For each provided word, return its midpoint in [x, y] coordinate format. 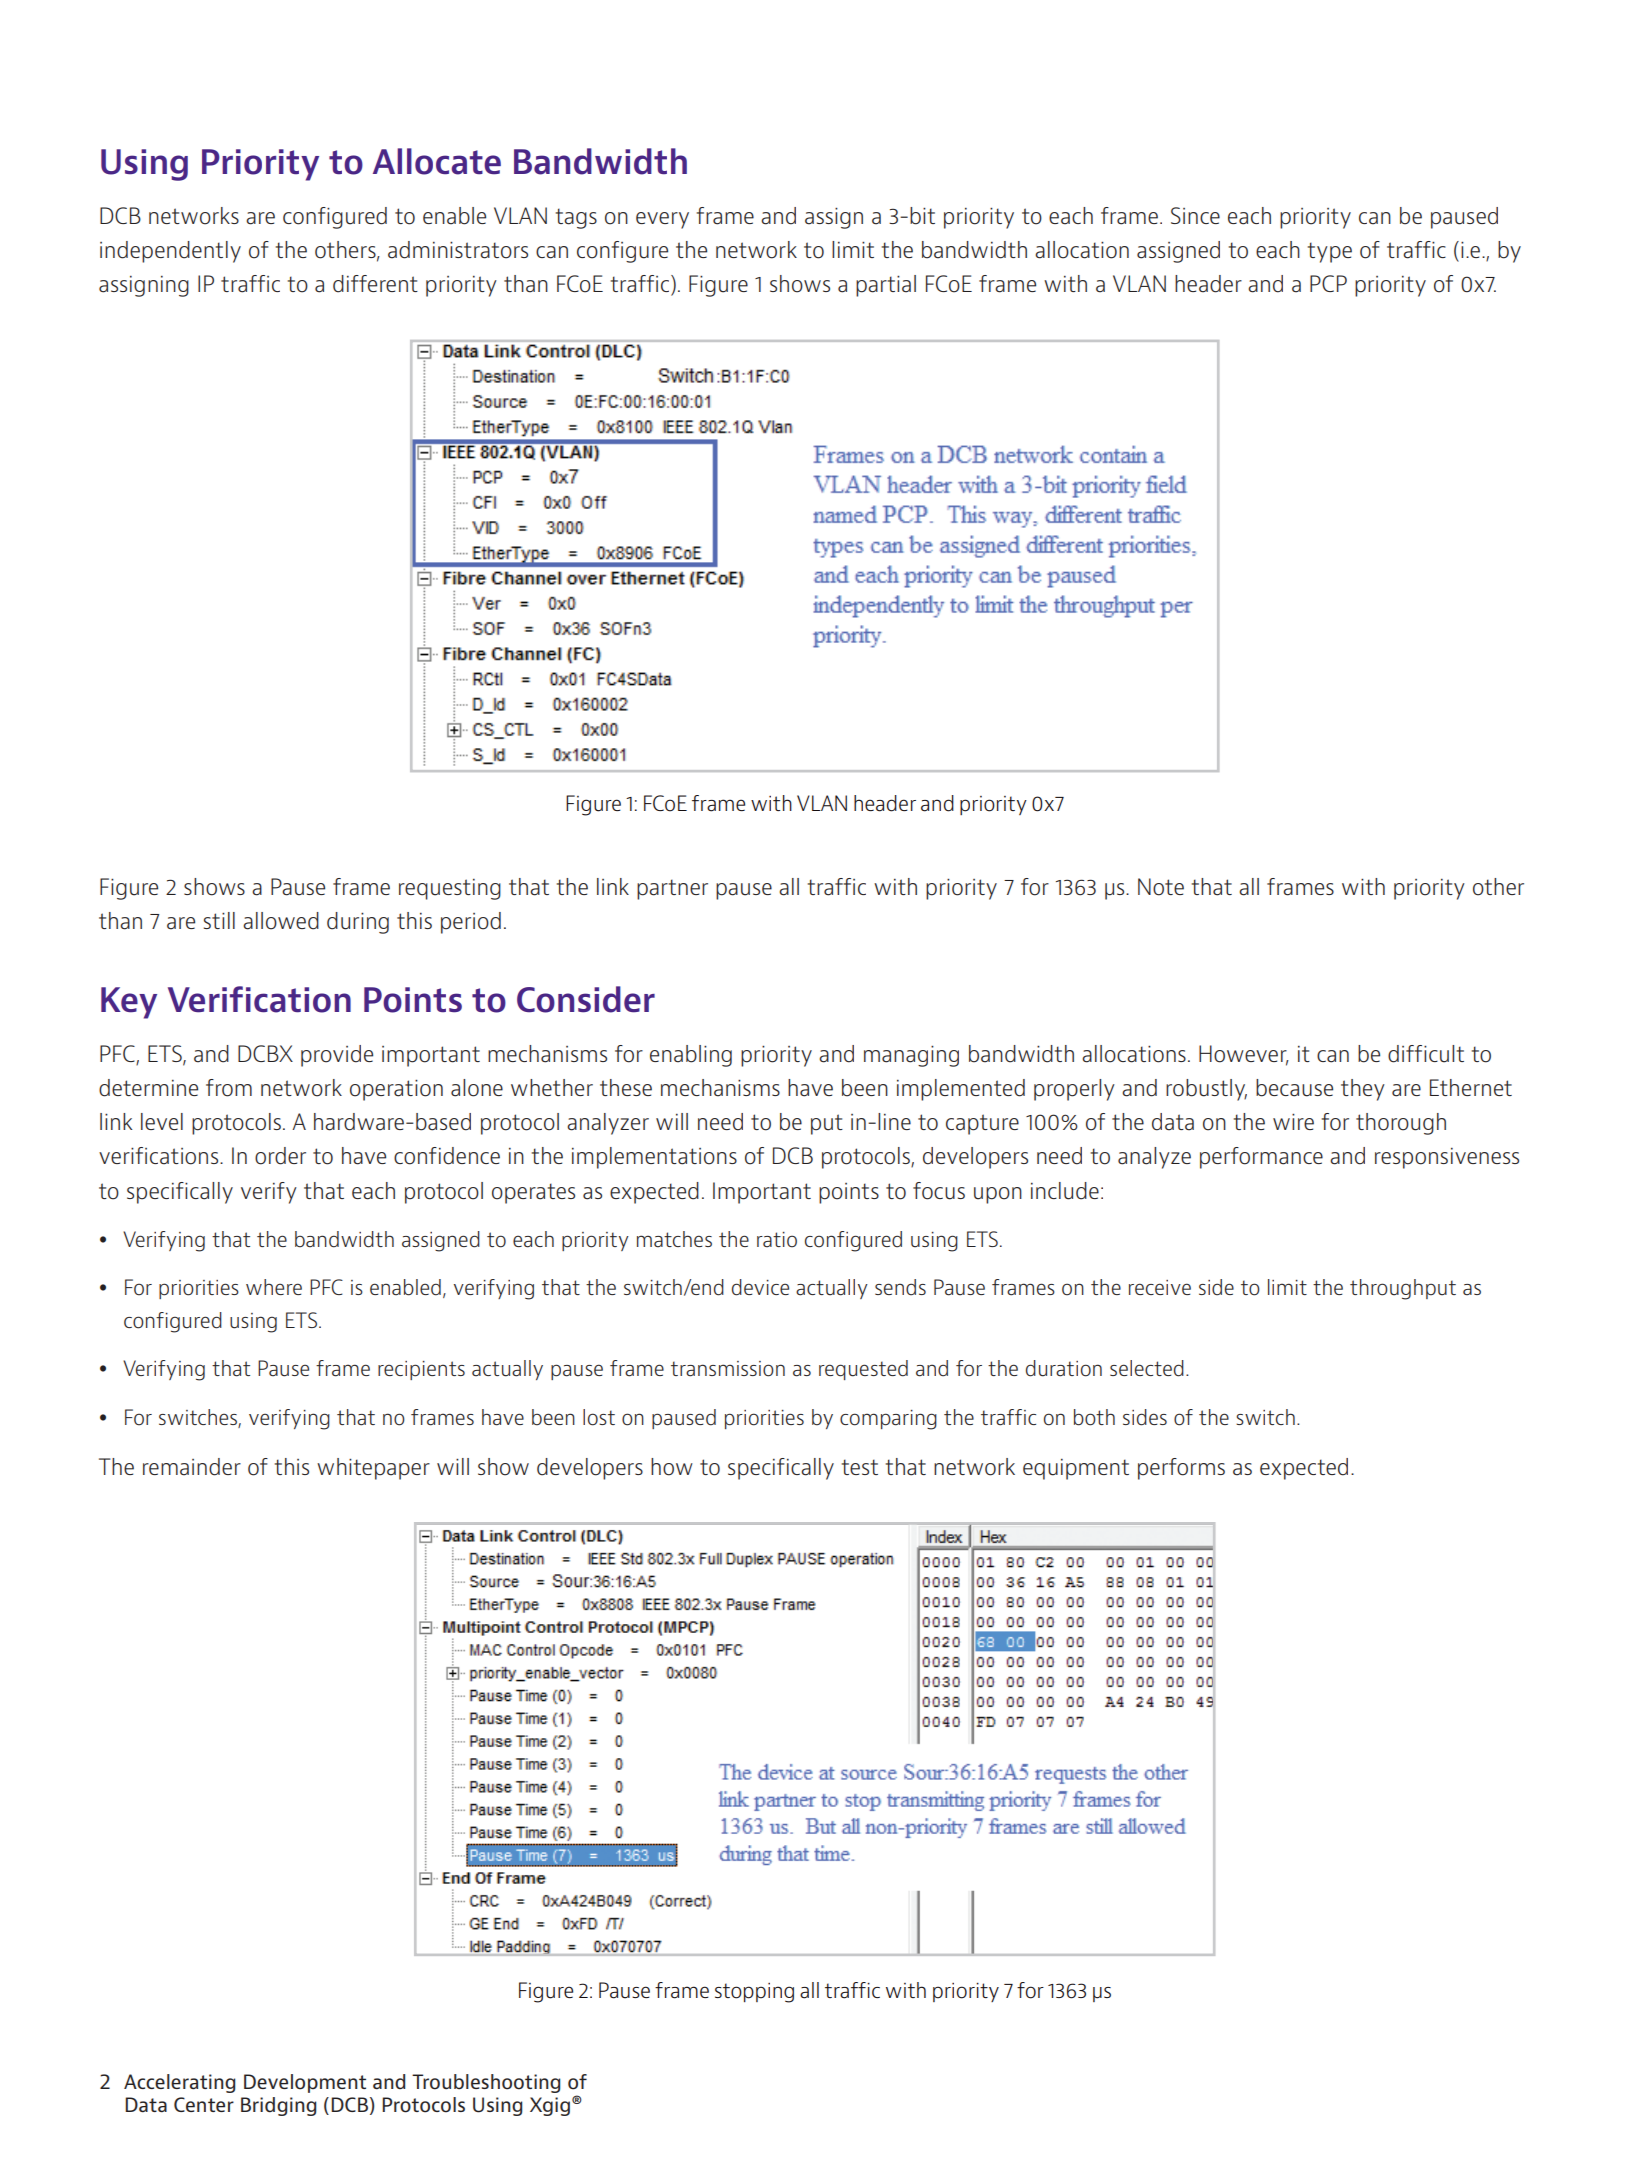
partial [886, 286]
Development [305, 2083]
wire [1293, 1122]
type [1330, 252]
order [280, 1156]
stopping [754, 1993]
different [375, 284]
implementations [654, 1158]
